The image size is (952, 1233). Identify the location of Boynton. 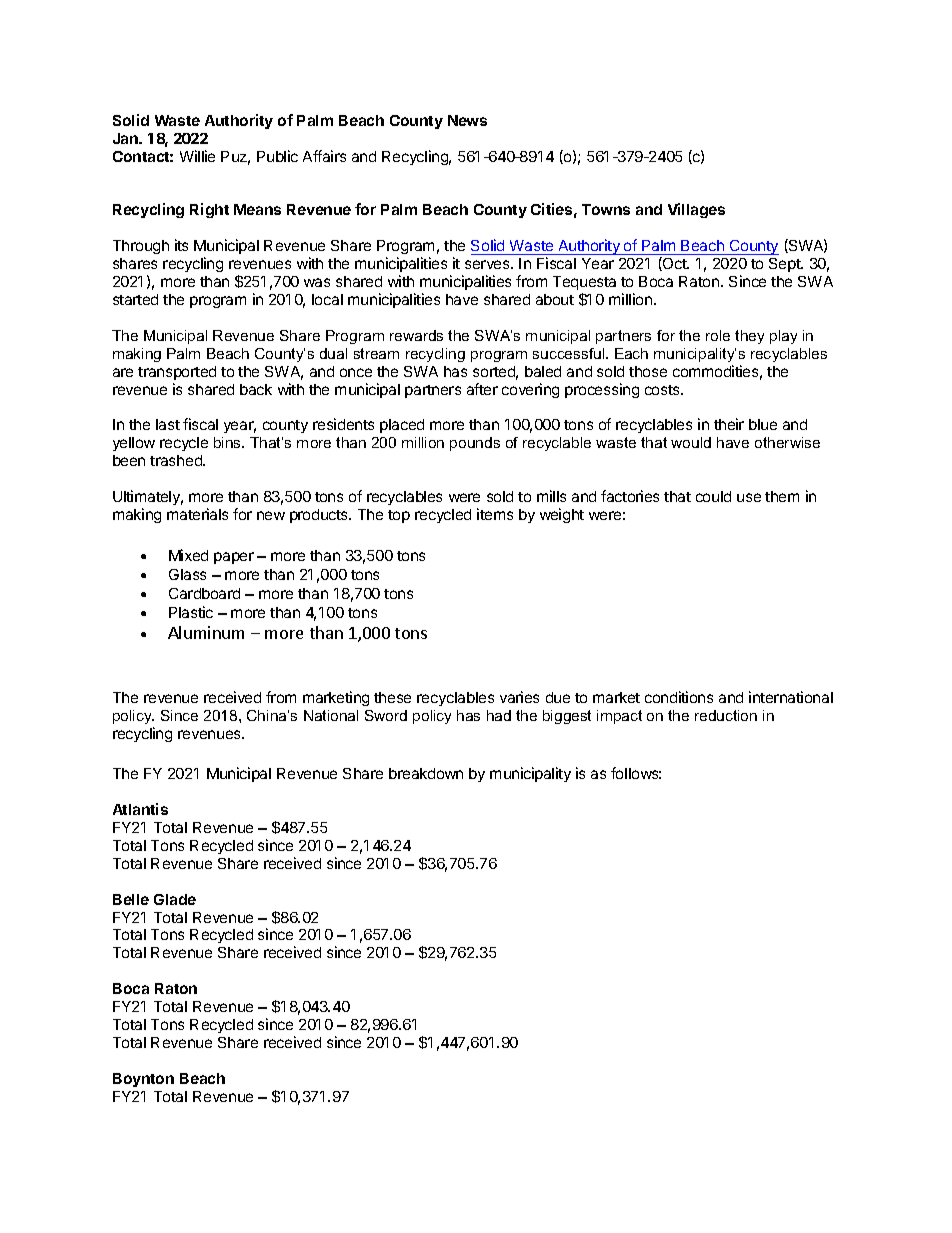
(143, 1080).
